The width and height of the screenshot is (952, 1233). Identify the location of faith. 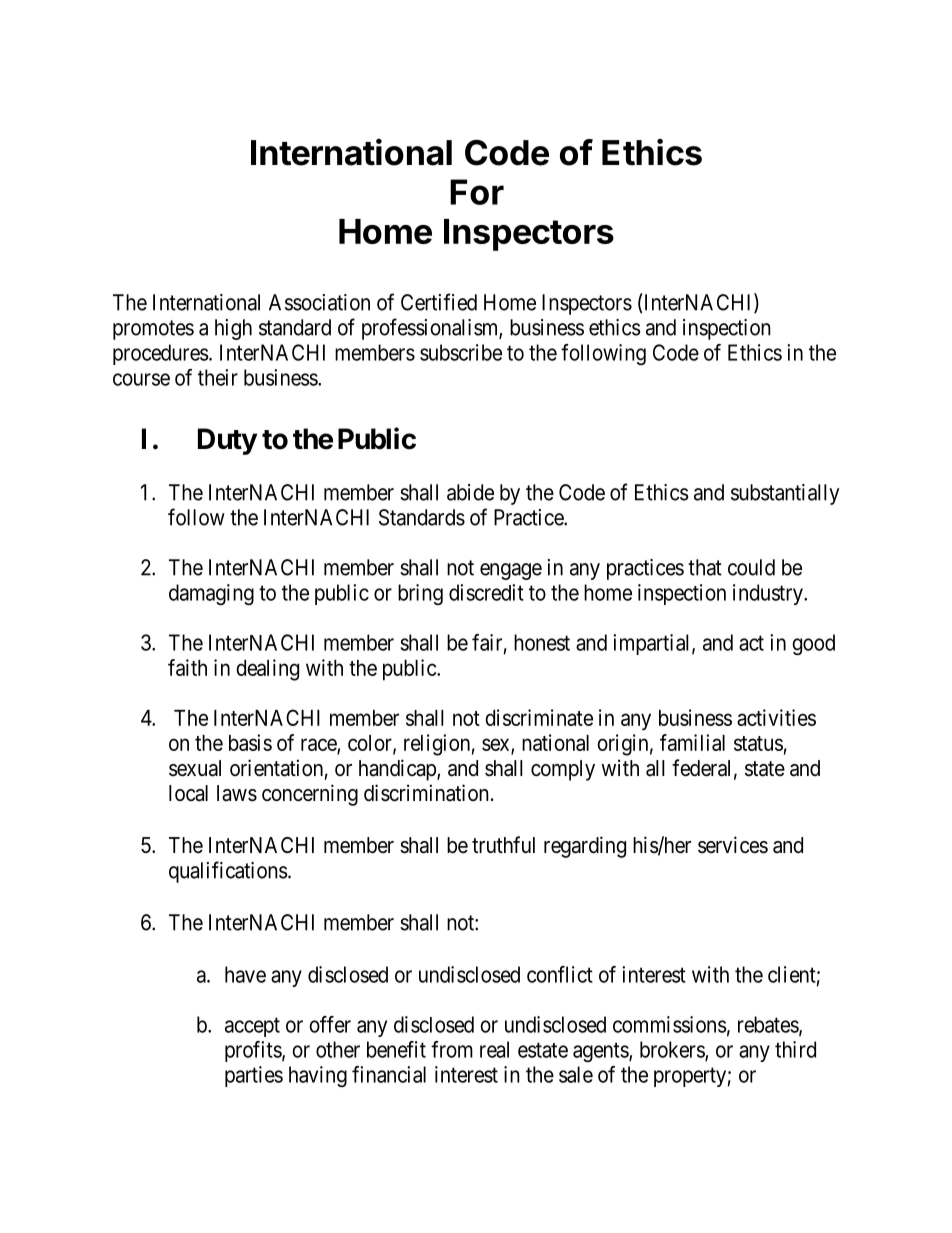
(187, 667).
